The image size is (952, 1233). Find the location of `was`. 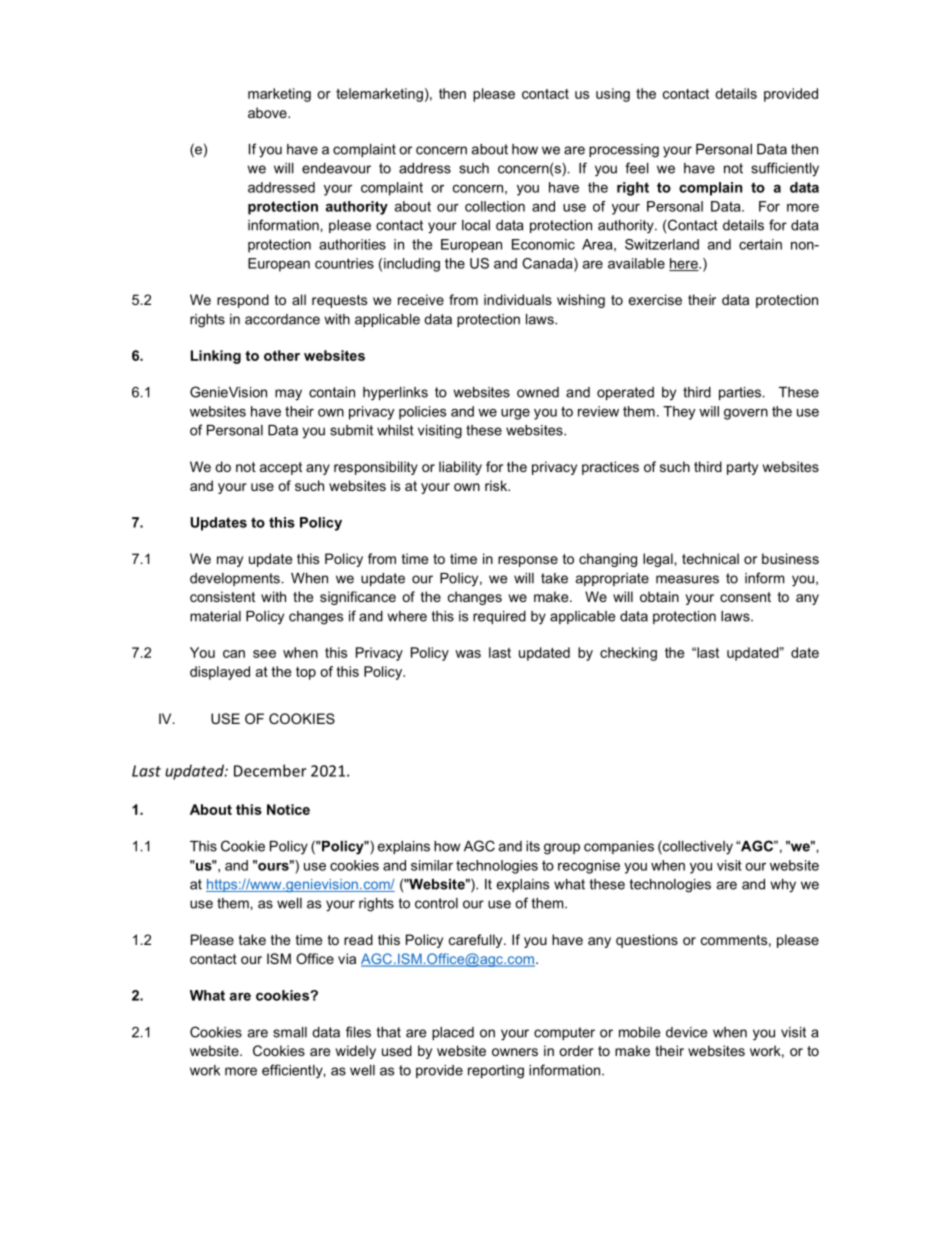

was is located at coordinates (468, 654).
